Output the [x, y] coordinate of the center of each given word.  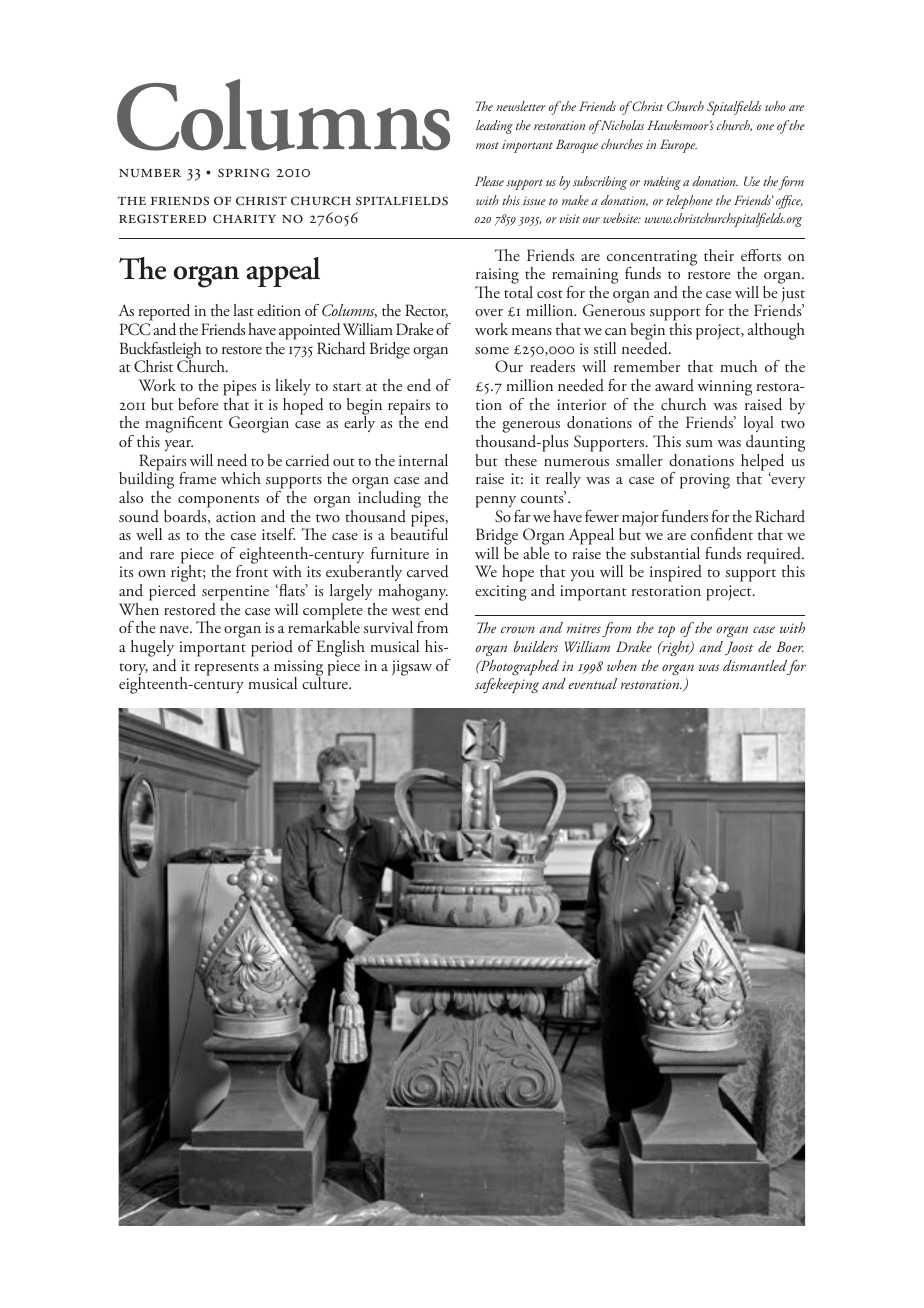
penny [496, 502]
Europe [678, 146]
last [243, 310]
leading [494, 127]
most [487, 145]
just [793, 296]
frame [197, 478]
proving [705, 481]
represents [226, 669]
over [489, 312]
